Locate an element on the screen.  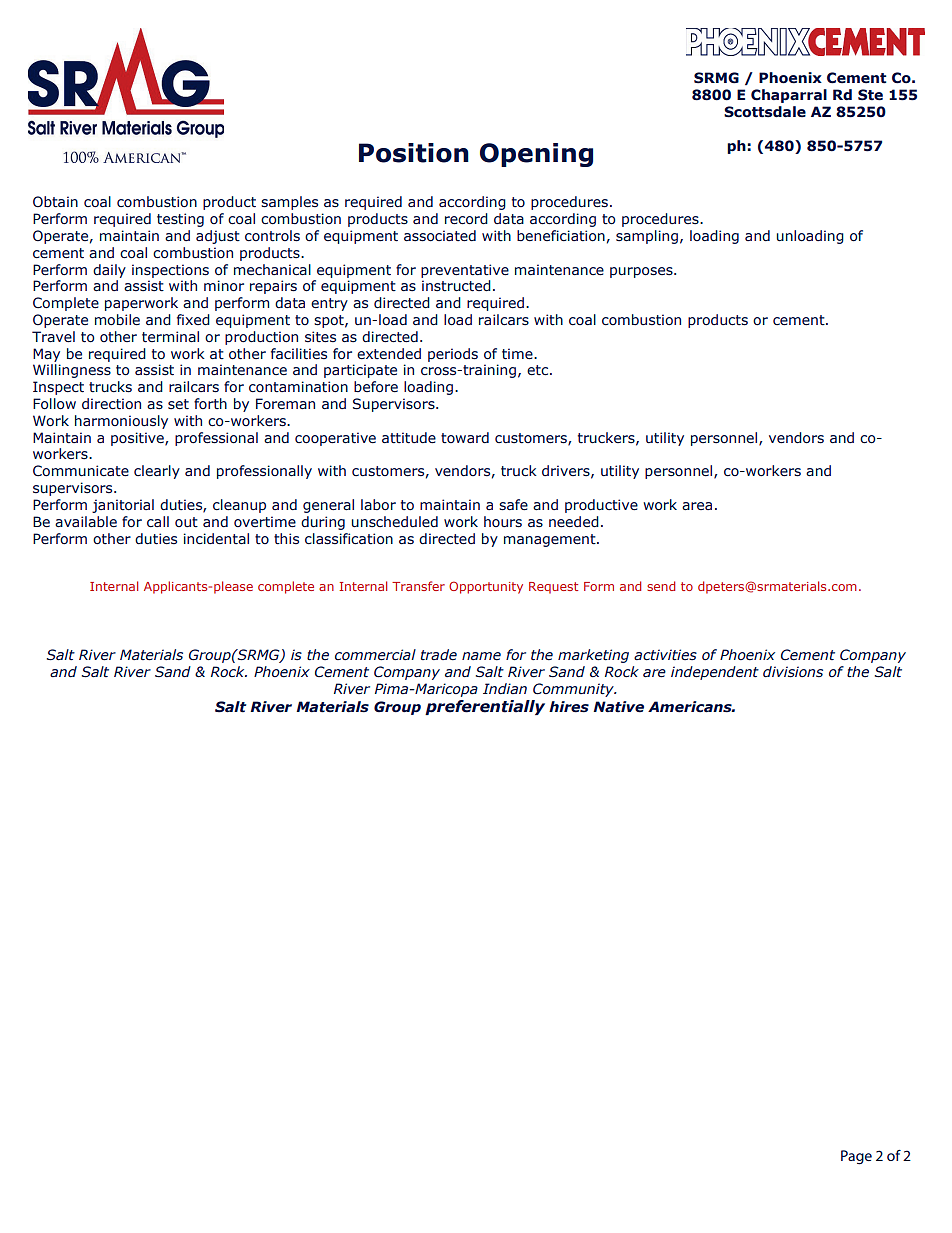
Native is located at coordinates (618, 707).
